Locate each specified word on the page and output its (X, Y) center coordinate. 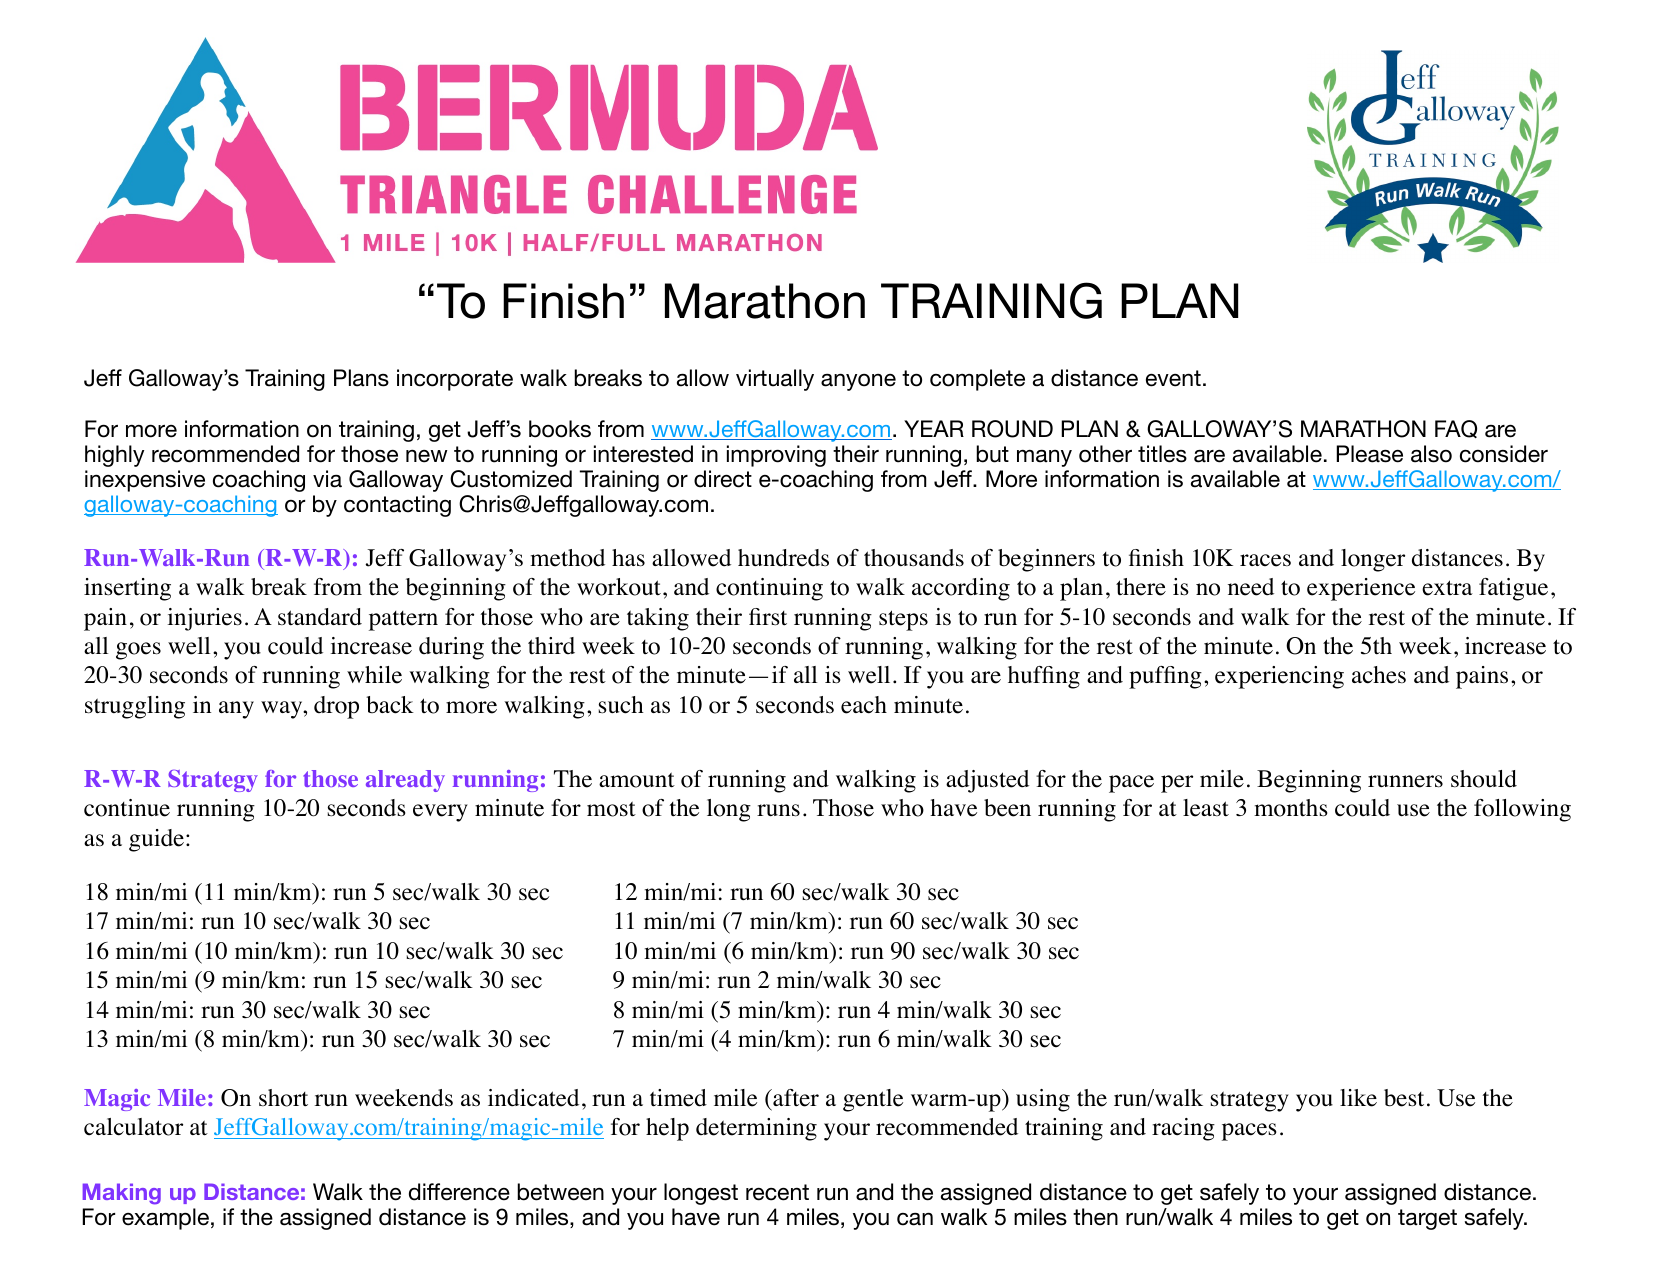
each (864, 705)
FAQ (1456, 429)
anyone (858, 382)
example (165, 1219)
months (1291, 808)
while (374, 675)
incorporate (455, 380)
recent (777, 1192)
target (1427, 1219)
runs (778, 810)
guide (158, 840)
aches (1379, 675)
